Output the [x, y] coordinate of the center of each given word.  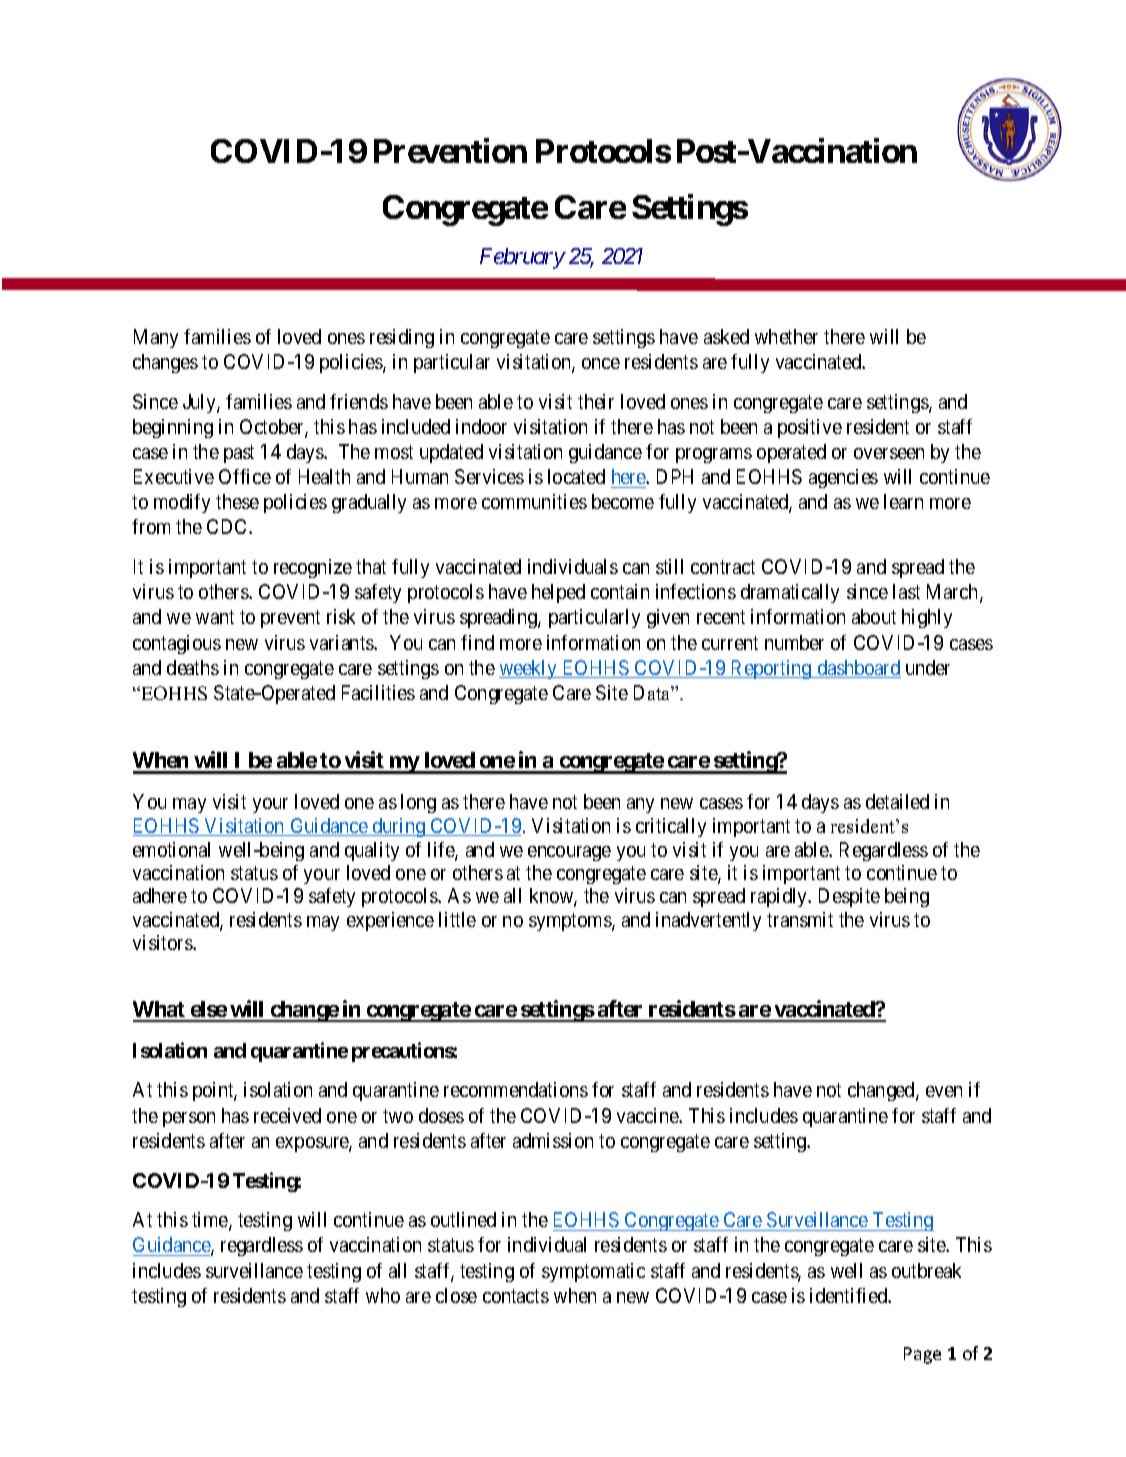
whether [786, 336]
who [383, 1295]
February [522, 258]
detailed [897, 801]
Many [156, 338]
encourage [569, 853]
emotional [171, 849]
